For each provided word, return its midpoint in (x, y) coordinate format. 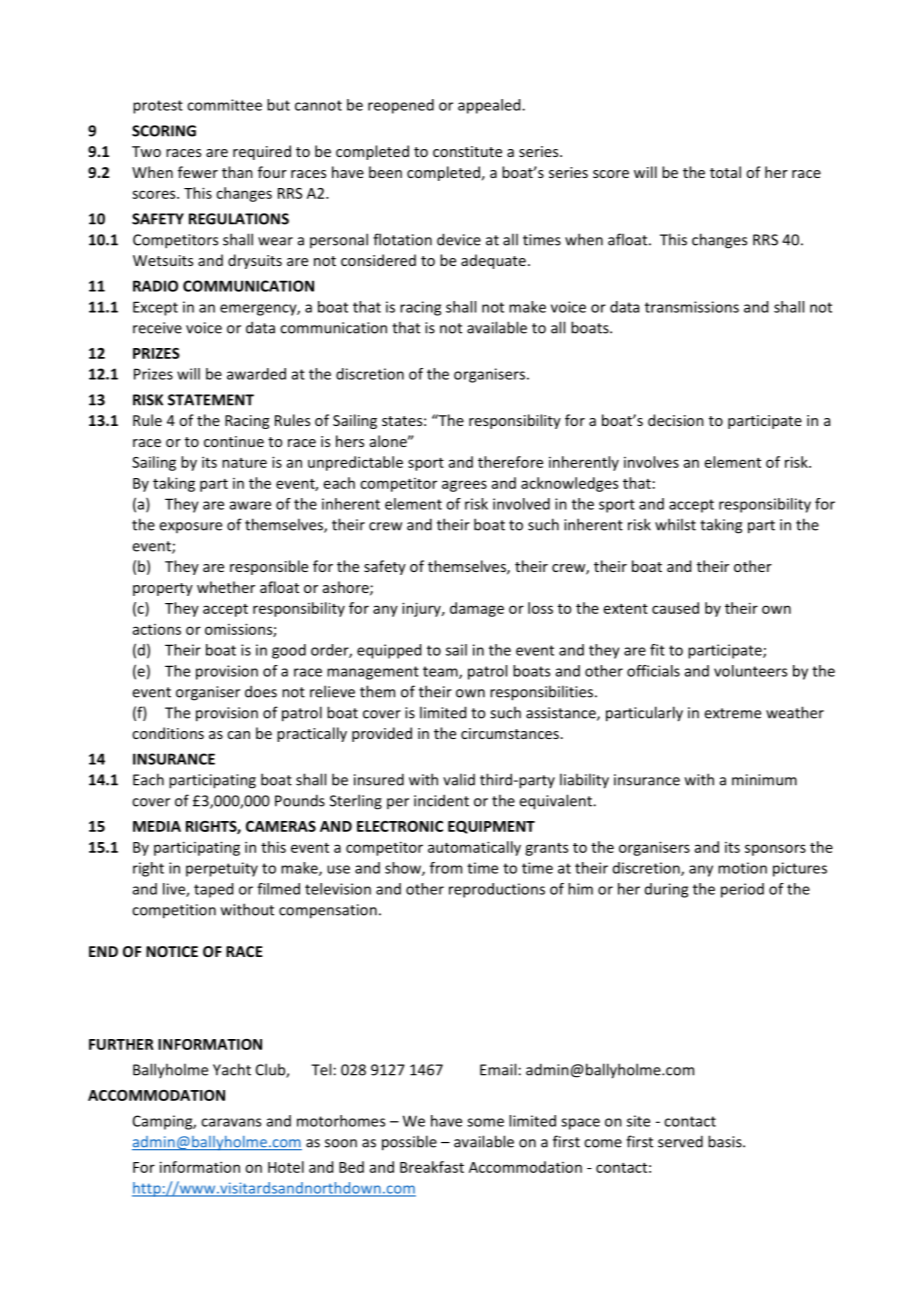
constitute (467, 151)
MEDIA (157, 826)
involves (651, 462)
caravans (231, 1122)
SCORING (164, 131)
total (725, 172)
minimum (764, 780)
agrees (464, 486)
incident (441, 800)
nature (244, 463)
